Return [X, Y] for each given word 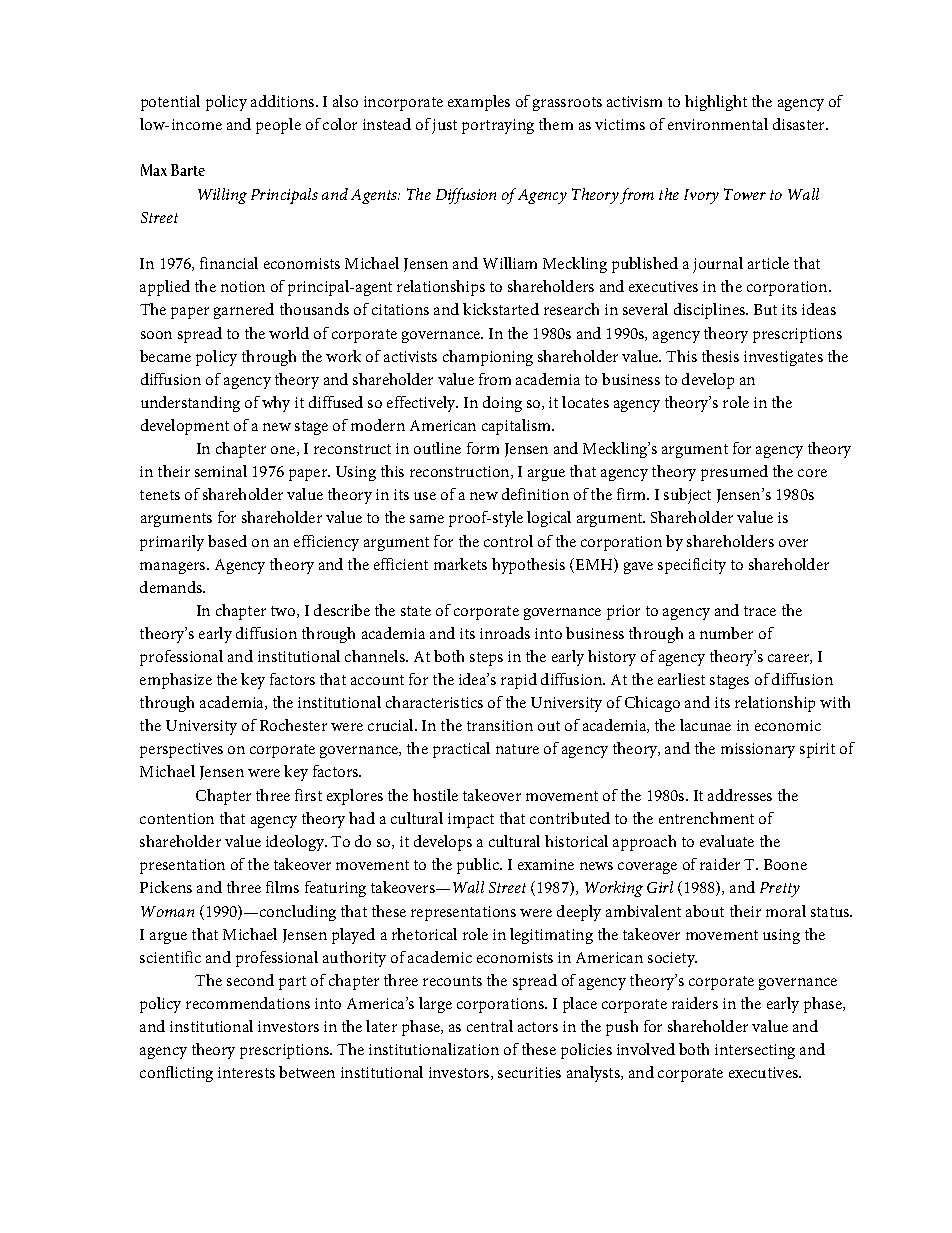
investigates [783, 358]
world [289, 333]
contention [177, 818]
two [284, 612]
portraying [498, 126]
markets [460, 564]
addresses [740, 795]
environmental [718, 124]
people [278, 126]
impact [471, 820]
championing [488, 358]
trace [760, 611]
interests [246, 1072]
